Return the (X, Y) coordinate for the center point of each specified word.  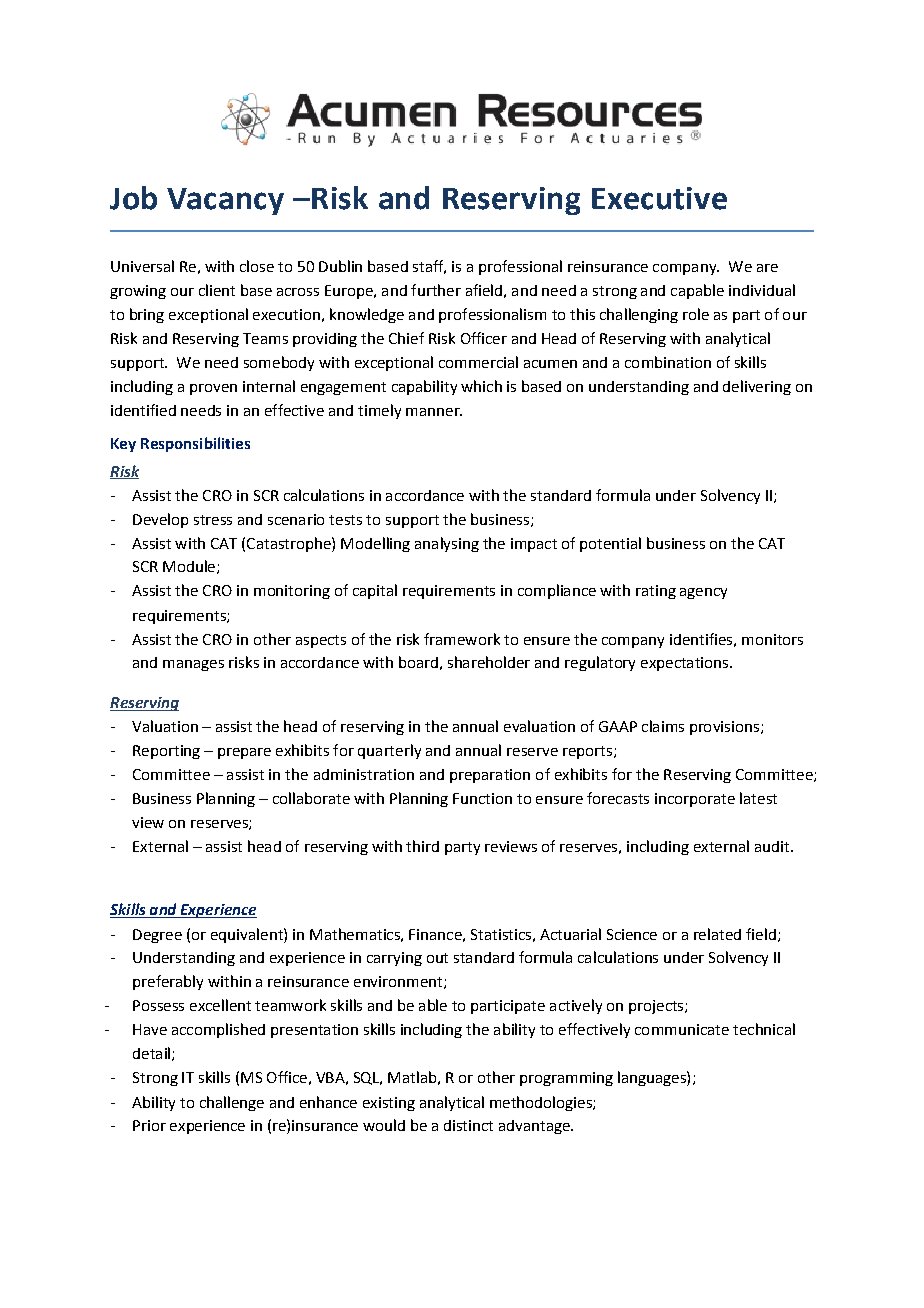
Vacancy (225, 201)
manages (193, 665)
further (436, 290)
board (418, 662)
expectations (686, 664)
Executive (659, 198)
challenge (232, 1103)
